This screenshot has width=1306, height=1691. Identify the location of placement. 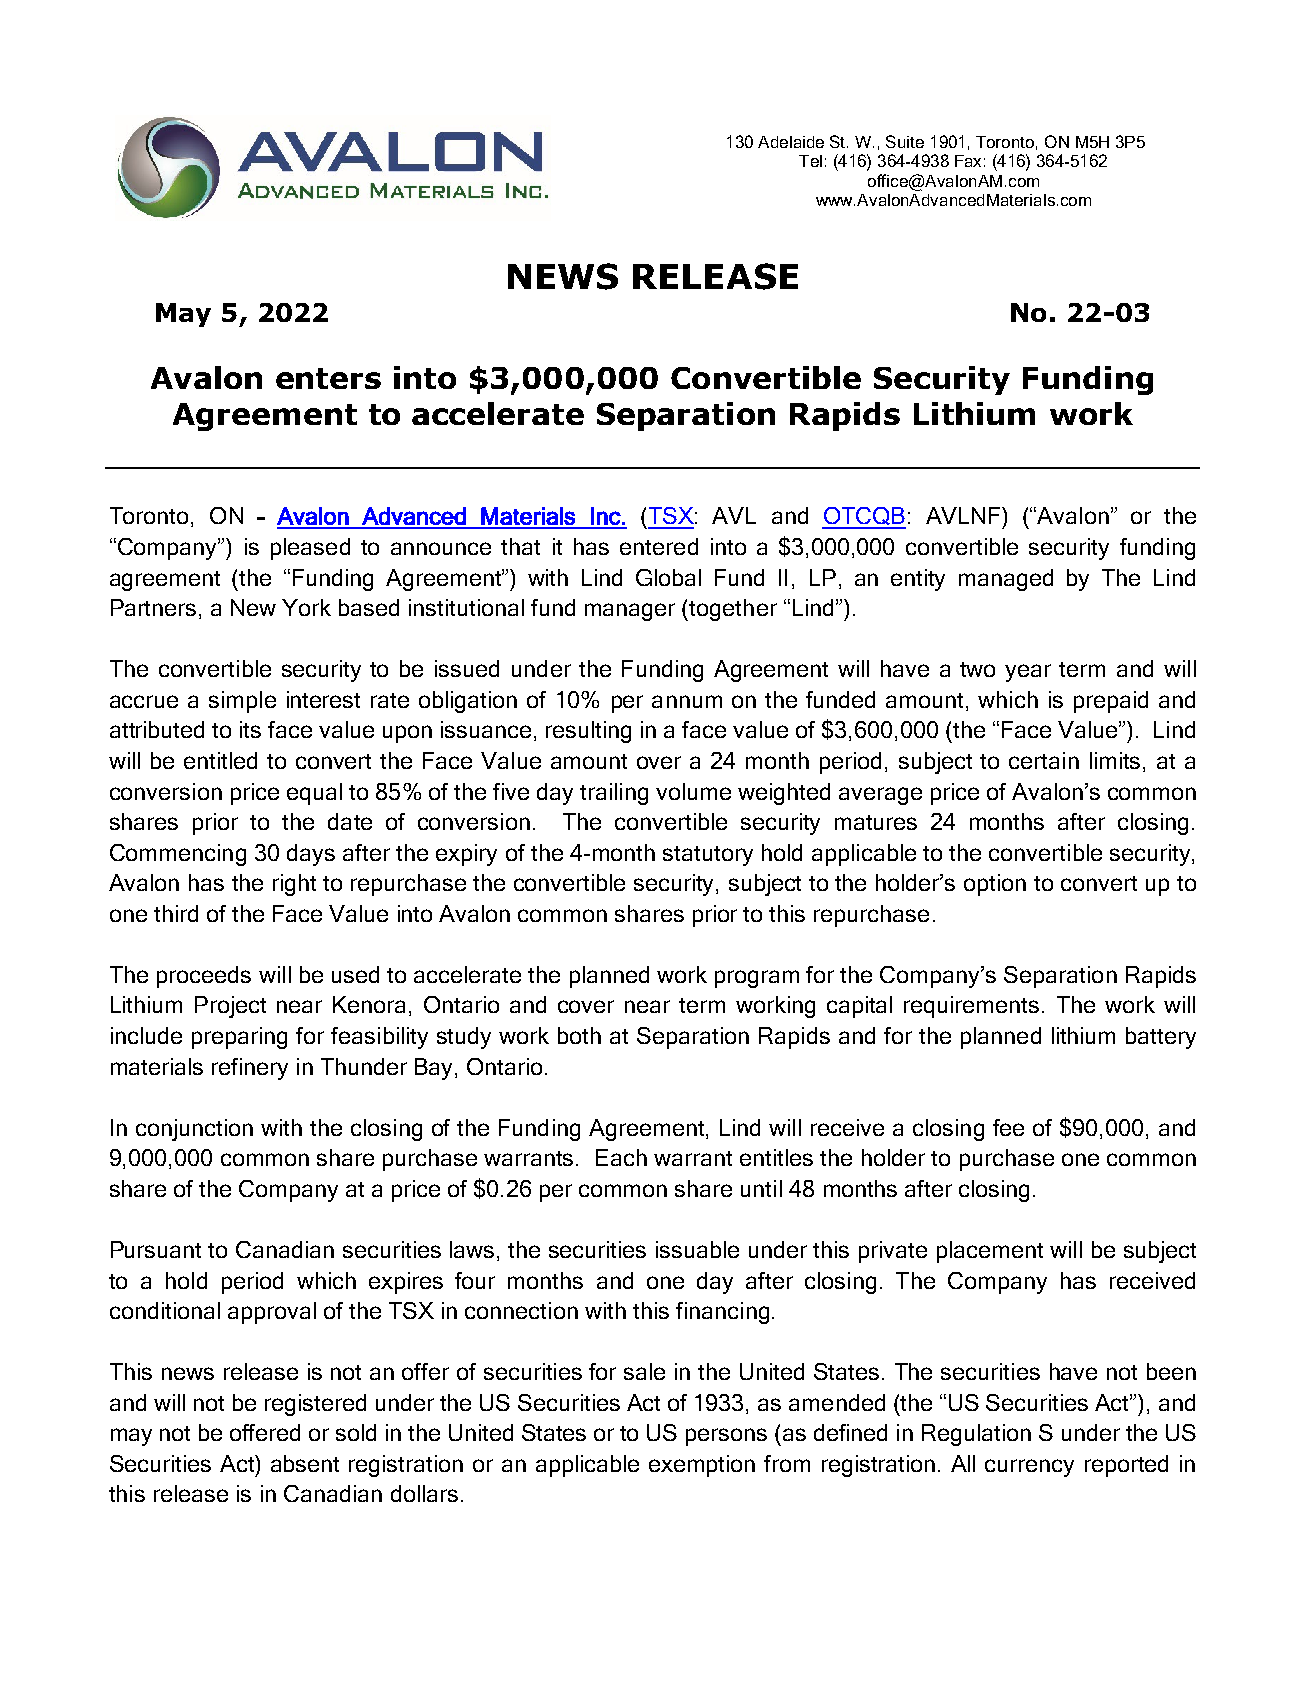
(990, 1252).
